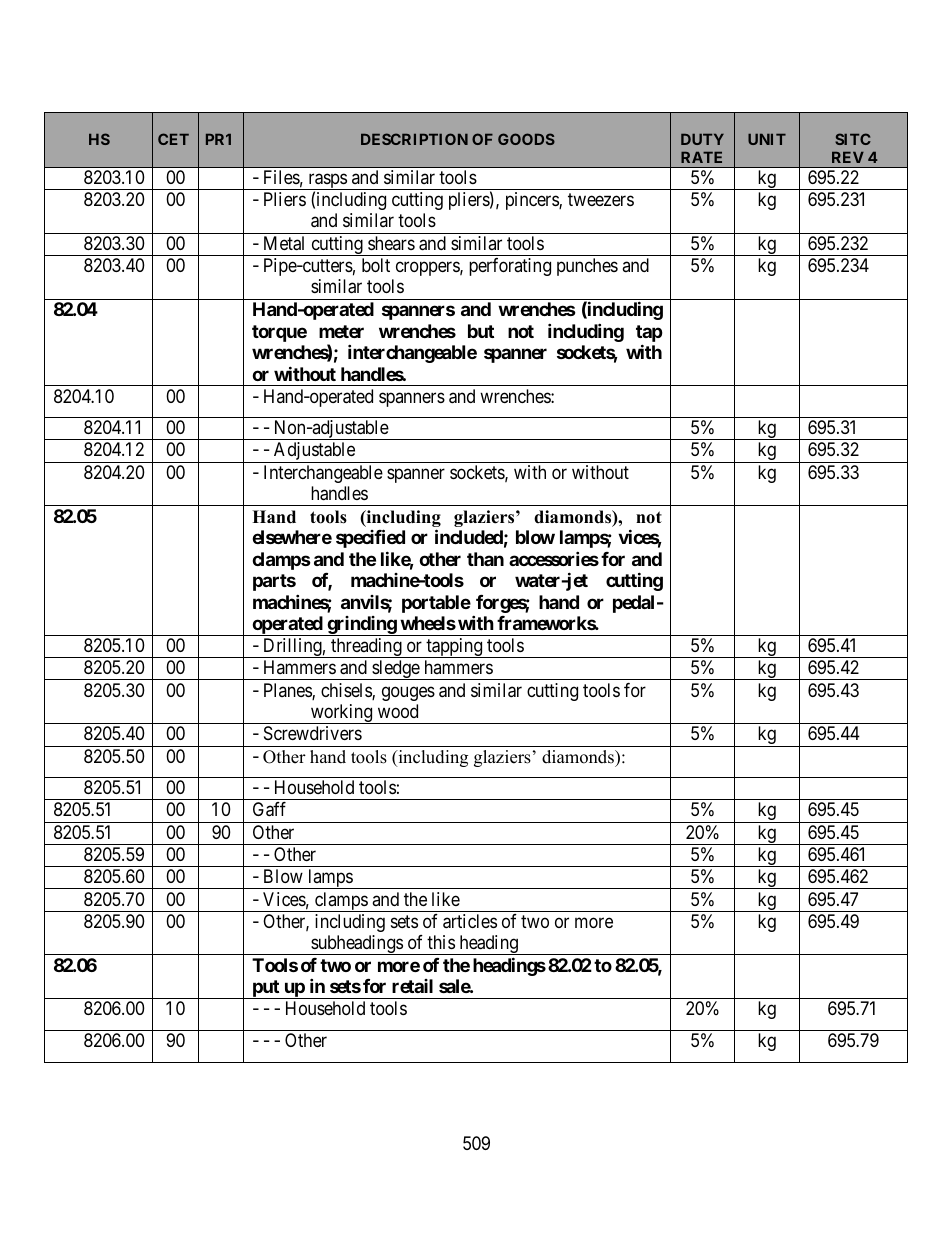 Image resolution: width=952 pixels, height=1233 pixels. I want to click on UNIT, so click(767, 139).
